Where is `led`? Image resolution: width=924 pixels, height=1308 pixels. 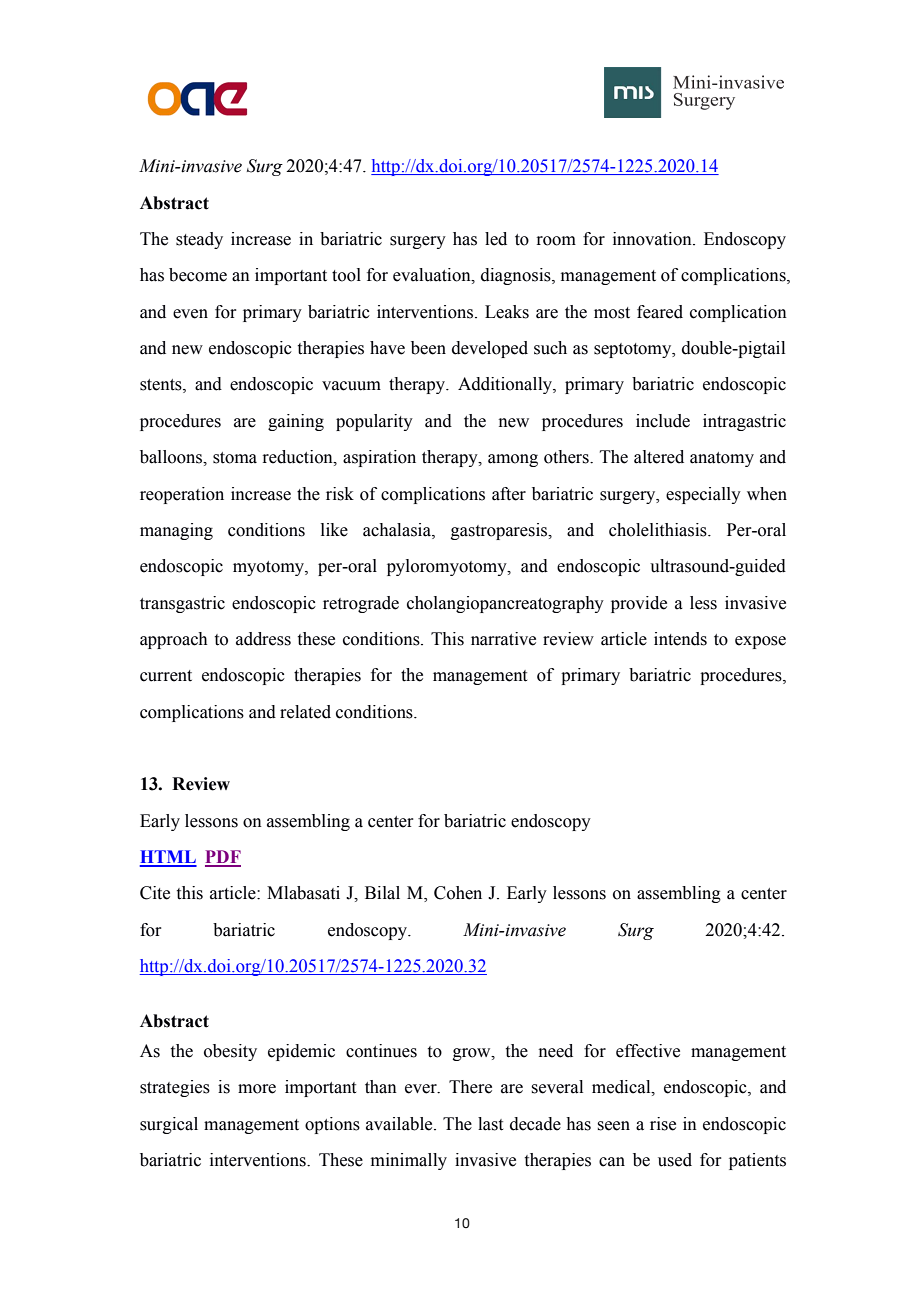 led is located at coordinates (496, 239).
